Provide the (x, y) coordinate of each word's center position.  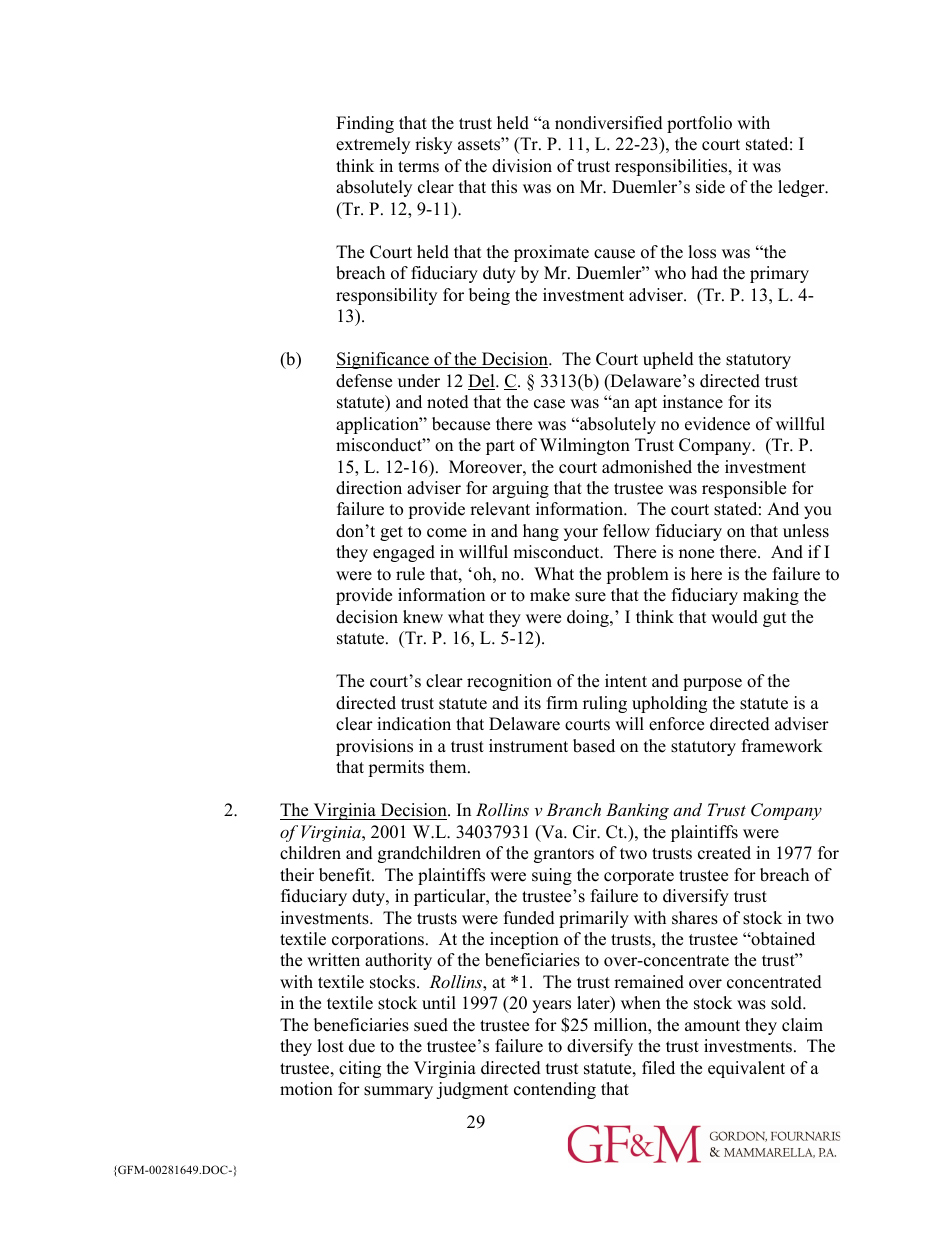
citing (360, 1069)
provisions (374, 747)
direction (369, 488)
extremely (373, 145)
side (710, 187)
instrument (528, 746)
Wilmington (585, 446)
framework (782, 746)
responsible (744, 489)
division (522, 166)
